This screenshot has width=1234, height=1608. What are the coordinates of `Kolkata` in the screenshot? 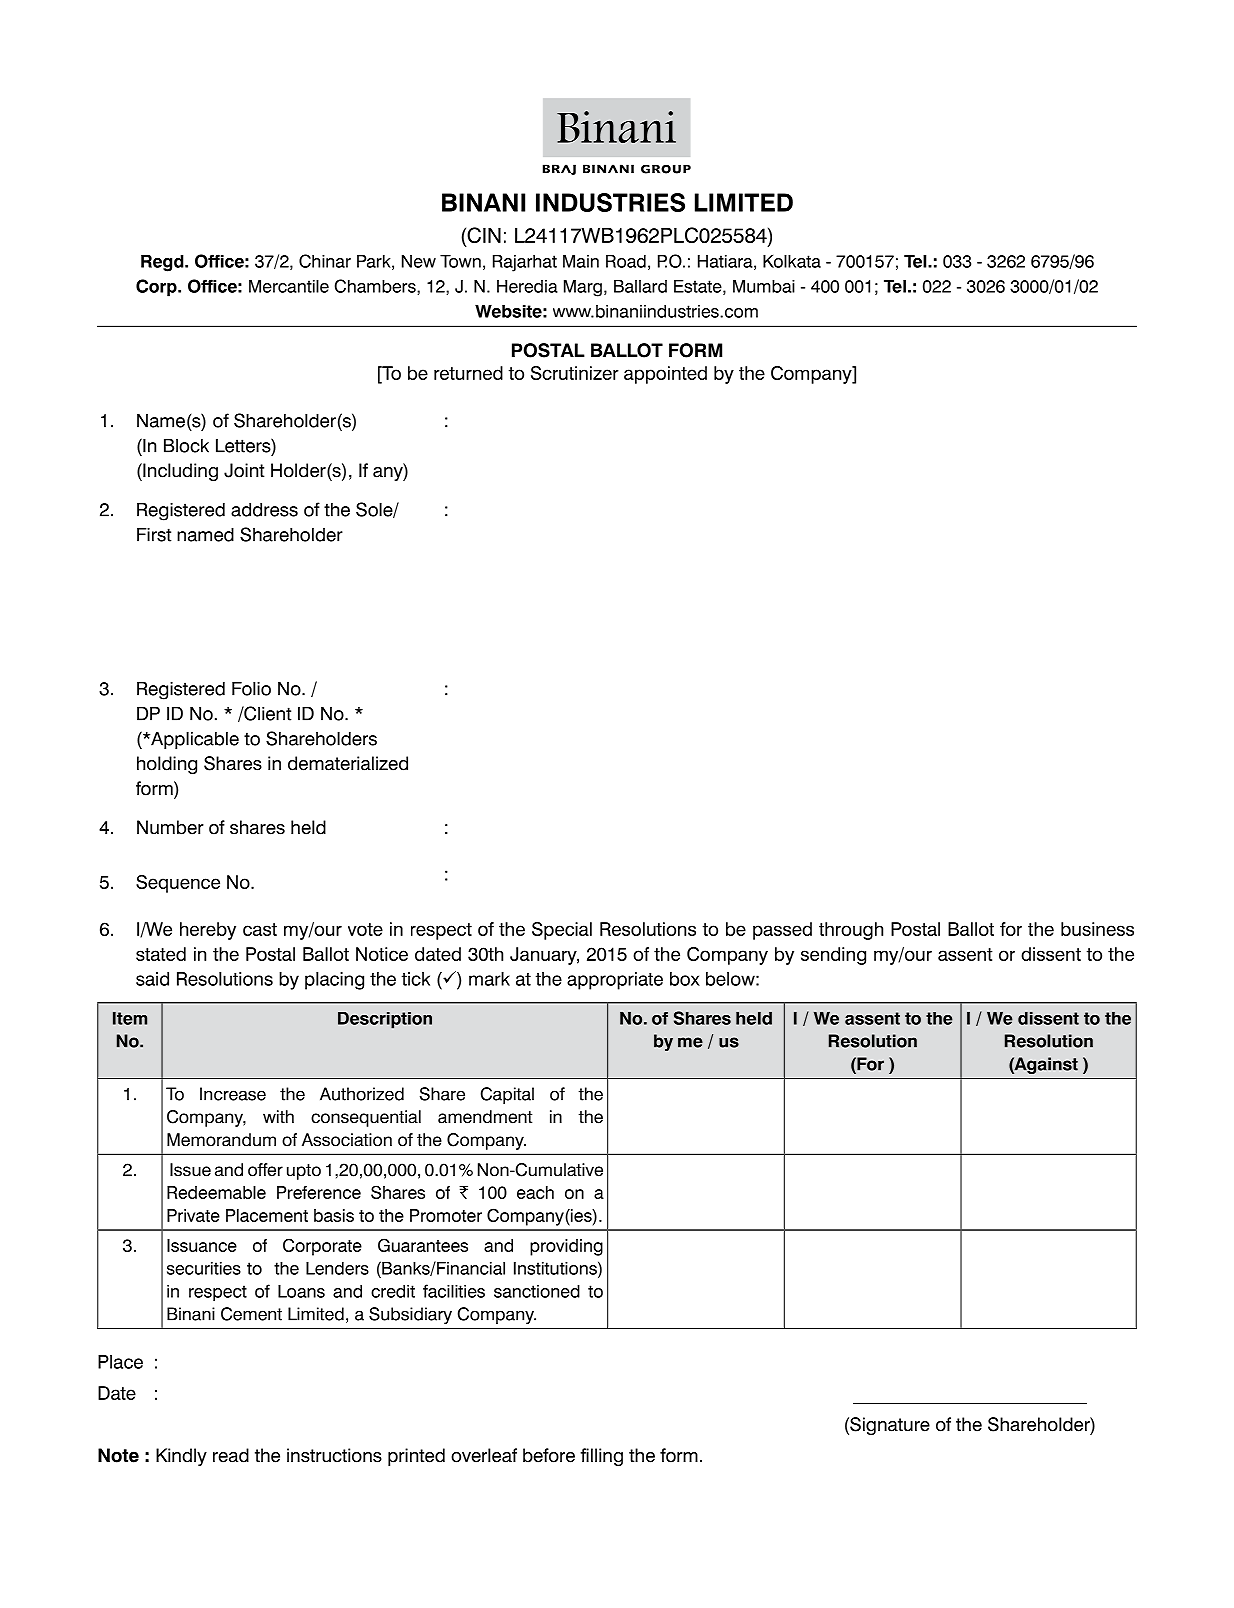 It's located at (792, 261).
